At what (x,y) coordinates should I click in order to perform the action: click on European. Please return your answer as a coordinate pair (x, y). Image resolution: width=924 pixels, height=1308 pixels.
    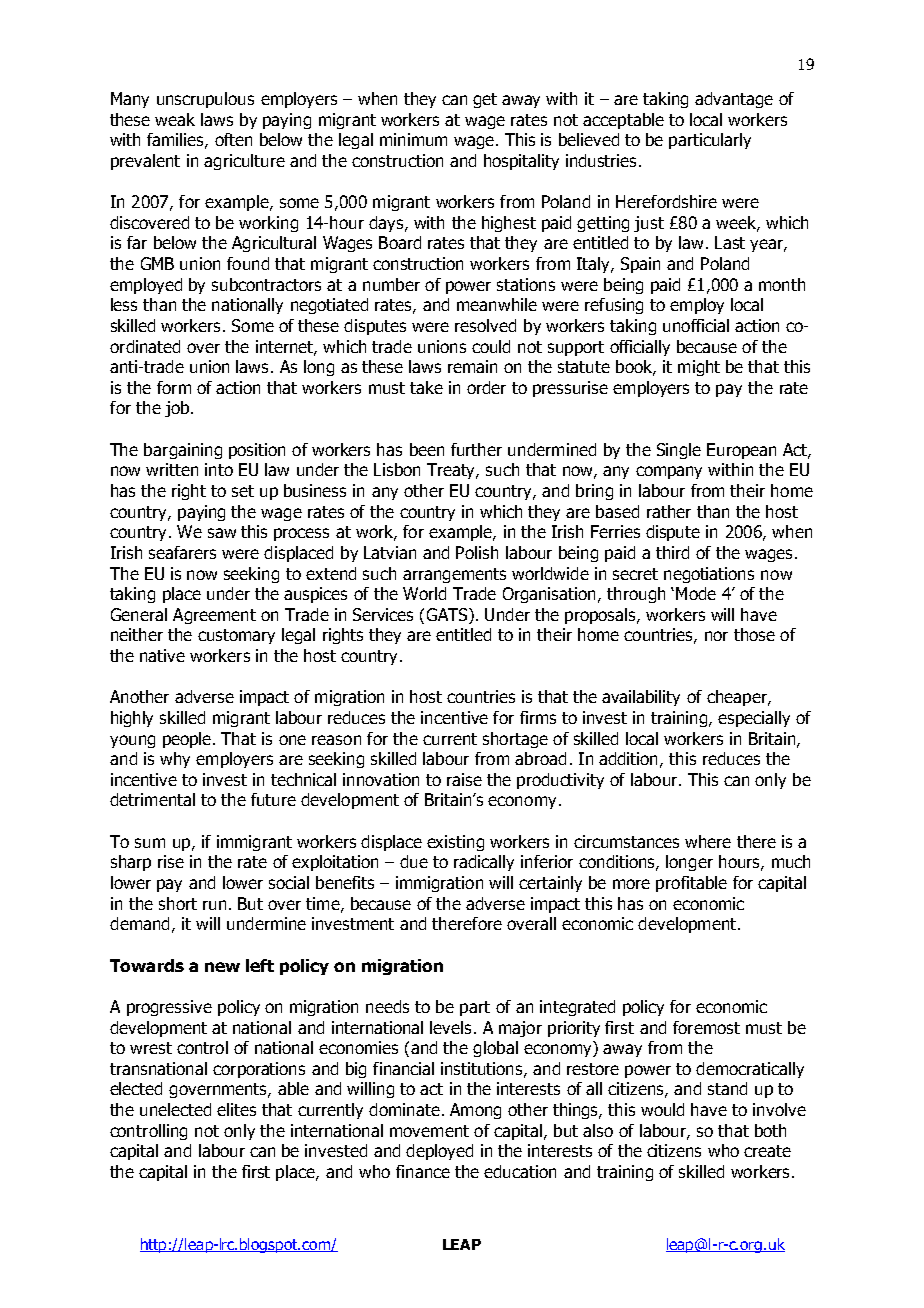
    Looking at the image, I should click on (741, 451).
